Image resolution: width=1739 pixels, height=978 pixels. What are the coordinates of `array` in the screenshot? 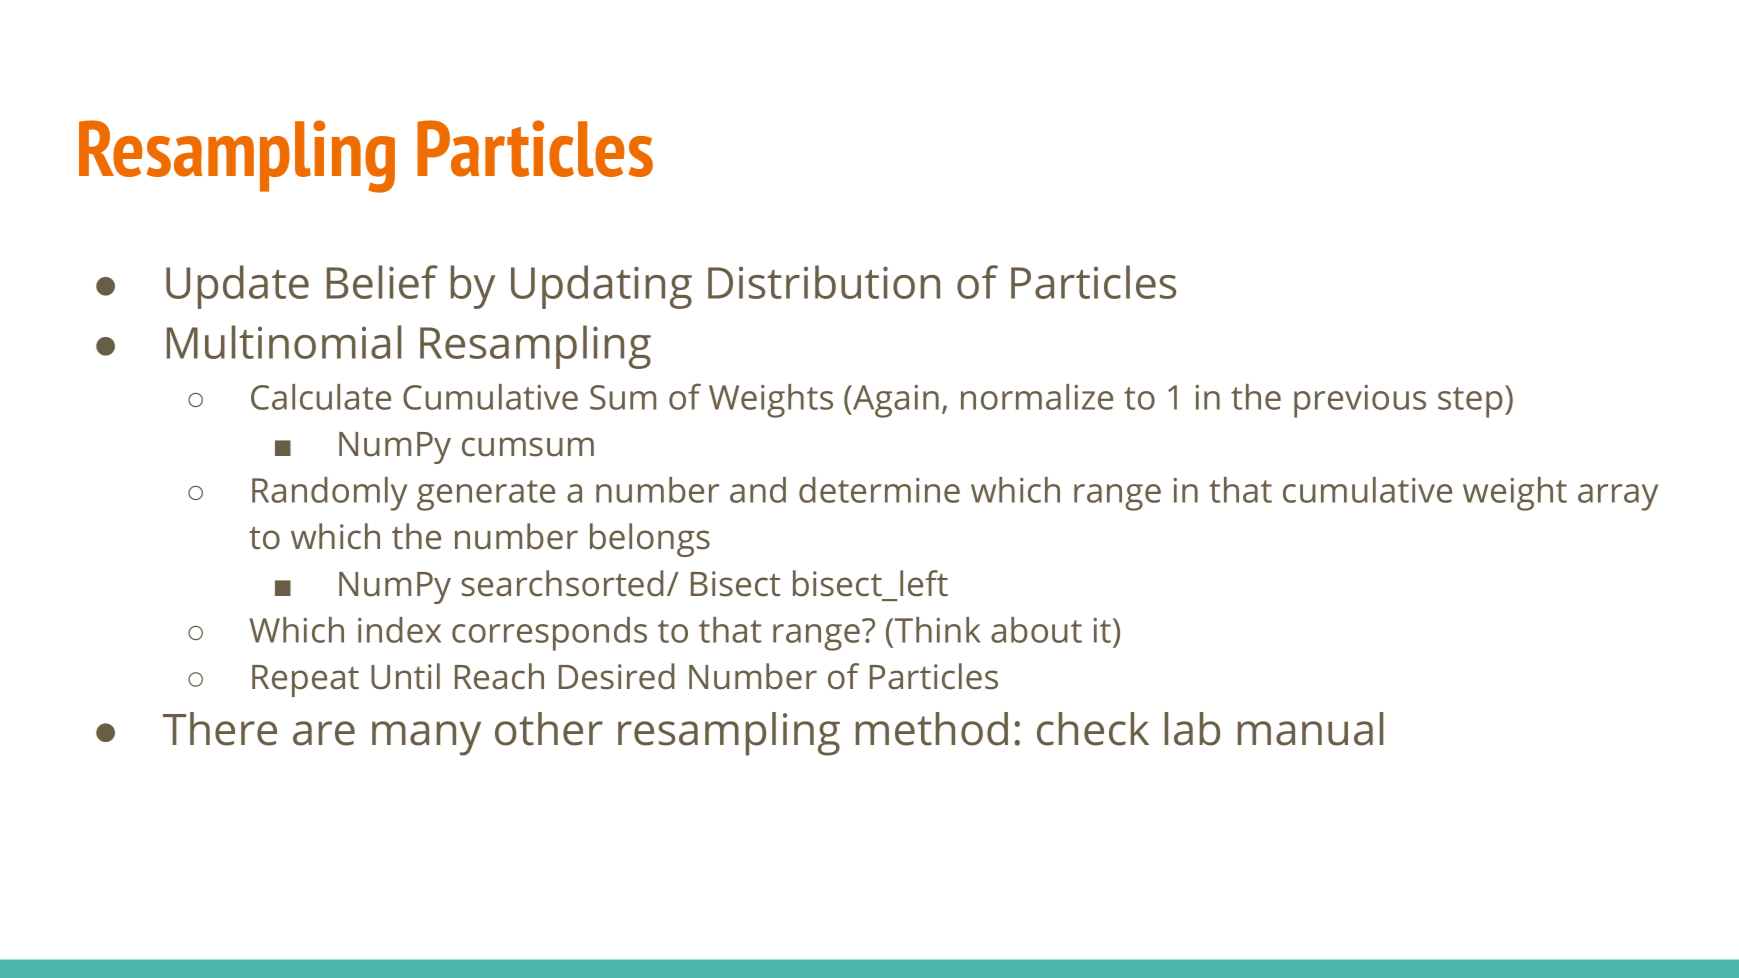 It's located at (1618, 497).
